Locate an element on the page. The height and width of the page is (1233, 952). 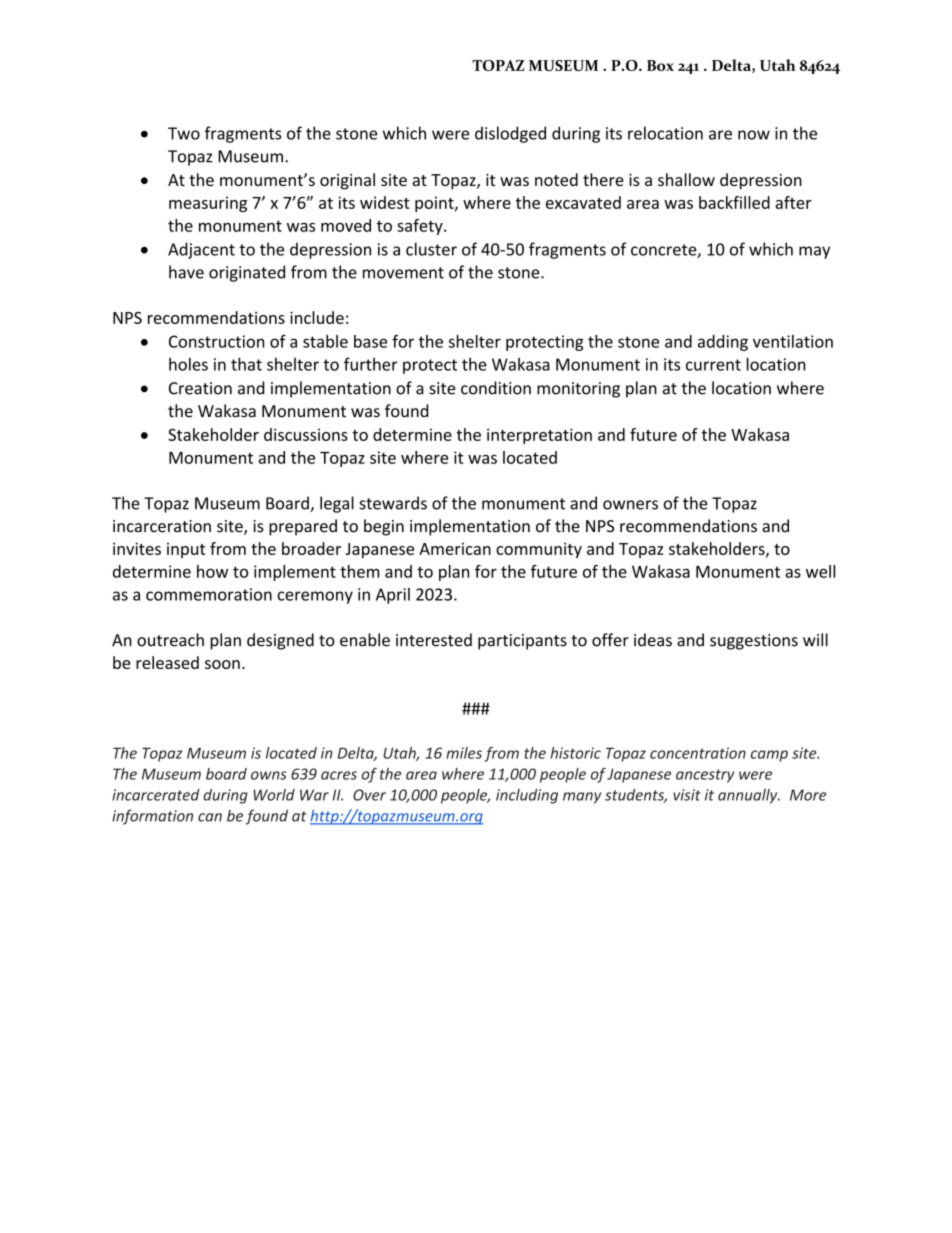
discussions is located at coordinates (306, 434).
